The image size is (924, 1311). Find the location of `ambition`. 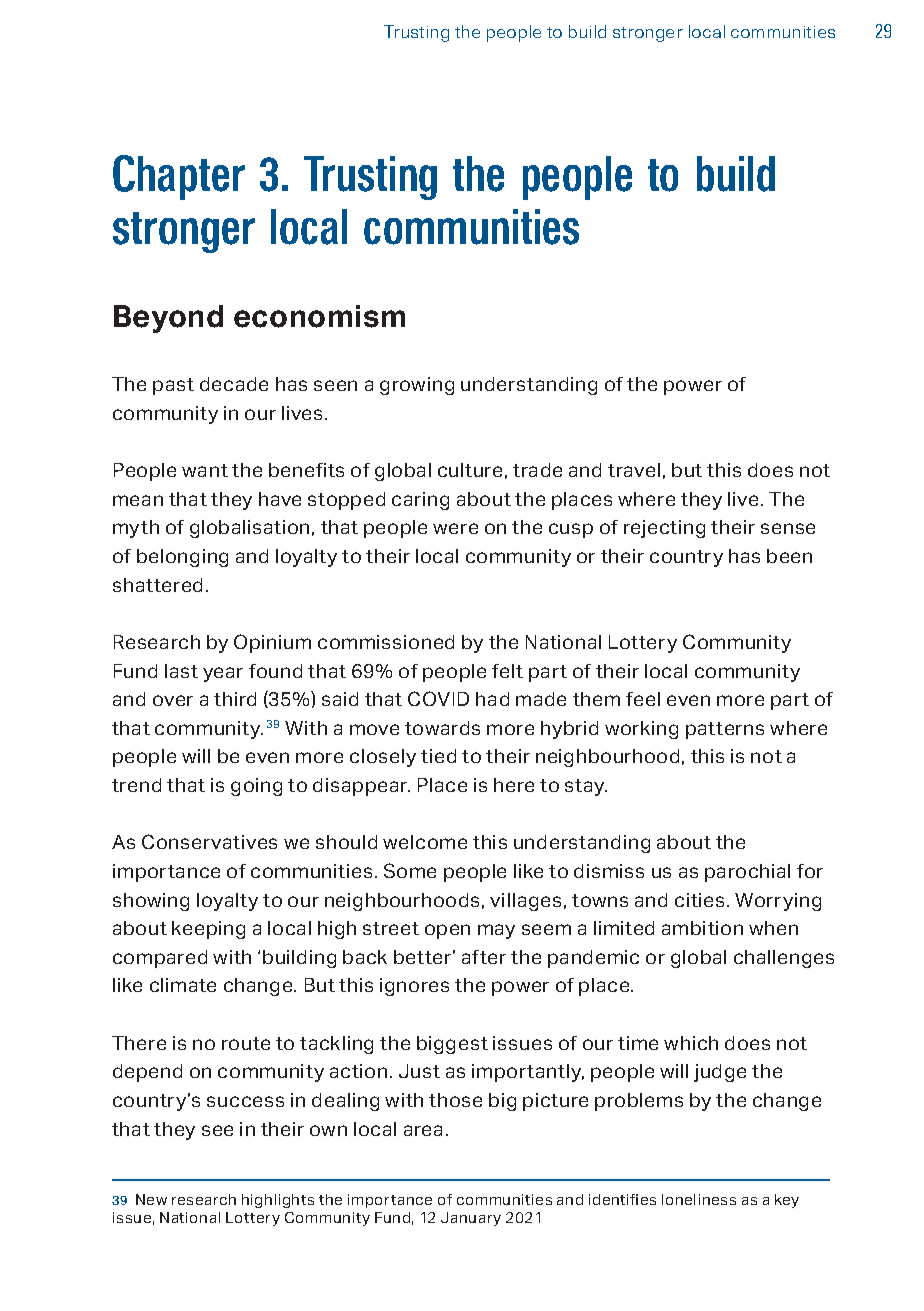

ambition is located at coordinates (702, 928).
